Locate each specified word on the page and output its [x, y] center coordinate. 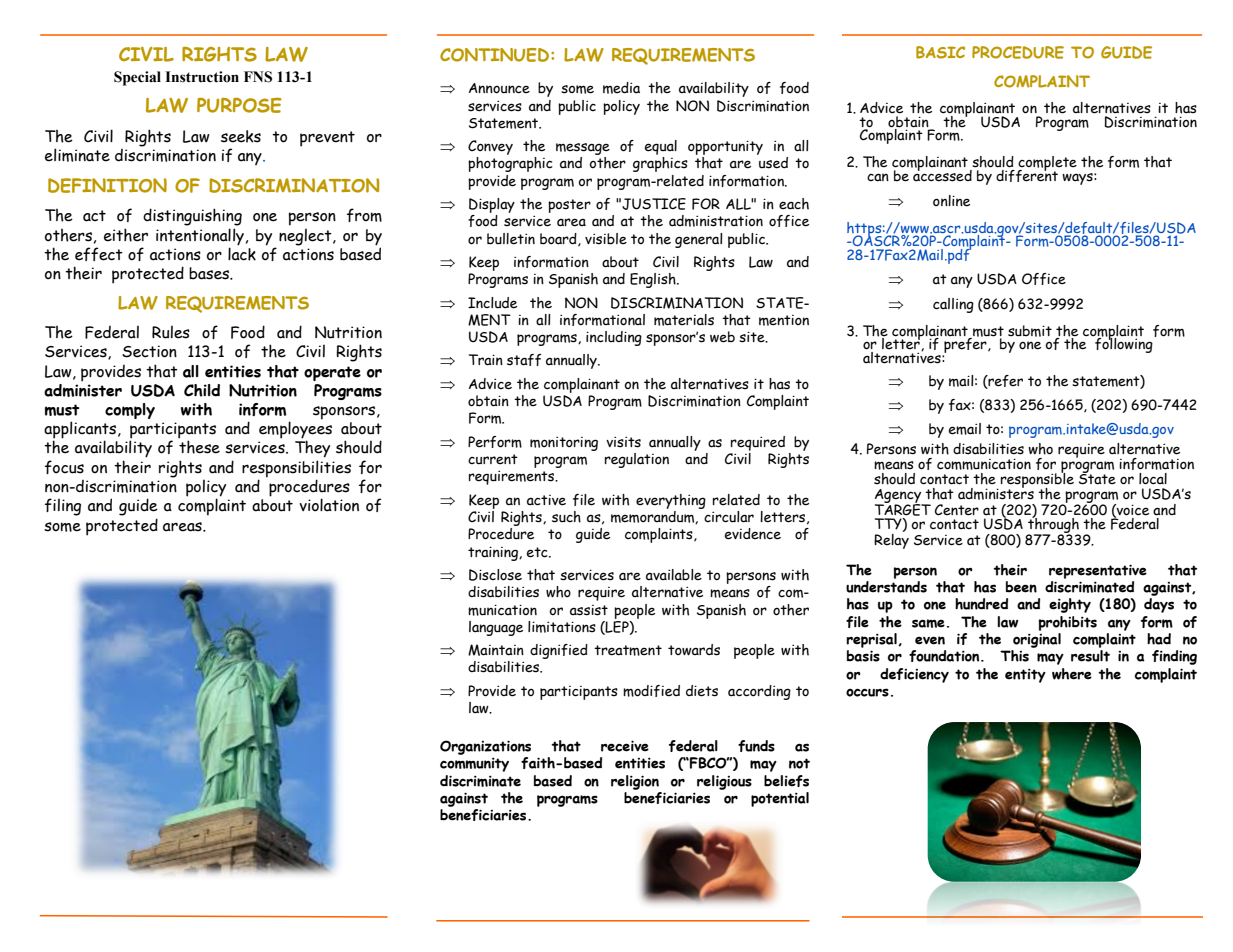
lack [242, 253]
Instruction [202, 77]
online [951, 201]
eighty [1070, 605]
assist [589, 610]
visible [606, 239]
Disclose [495, 575]
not [799, 763]
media [621, 88]
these [199, 447]
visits [623, 442]
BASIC [940, 52]
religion [635, 782]
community [474, 764]
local [1153, 479]
